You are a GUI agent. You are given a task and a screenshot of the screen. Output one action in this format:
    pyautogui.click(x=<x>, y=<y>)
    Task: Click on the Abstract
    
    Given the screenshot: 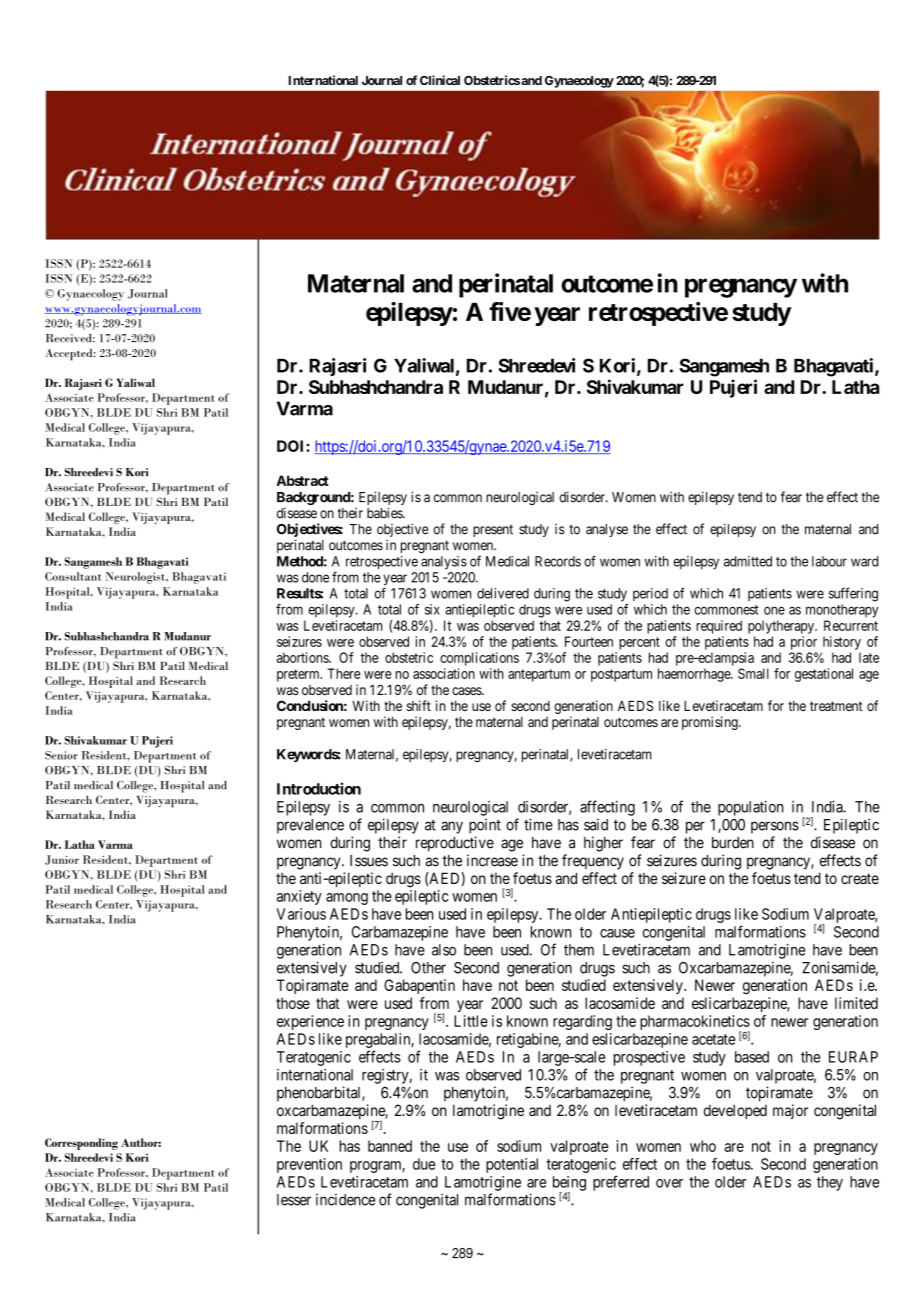 What is the action you would take?
    pyautogui.click(x=302, y=480)
